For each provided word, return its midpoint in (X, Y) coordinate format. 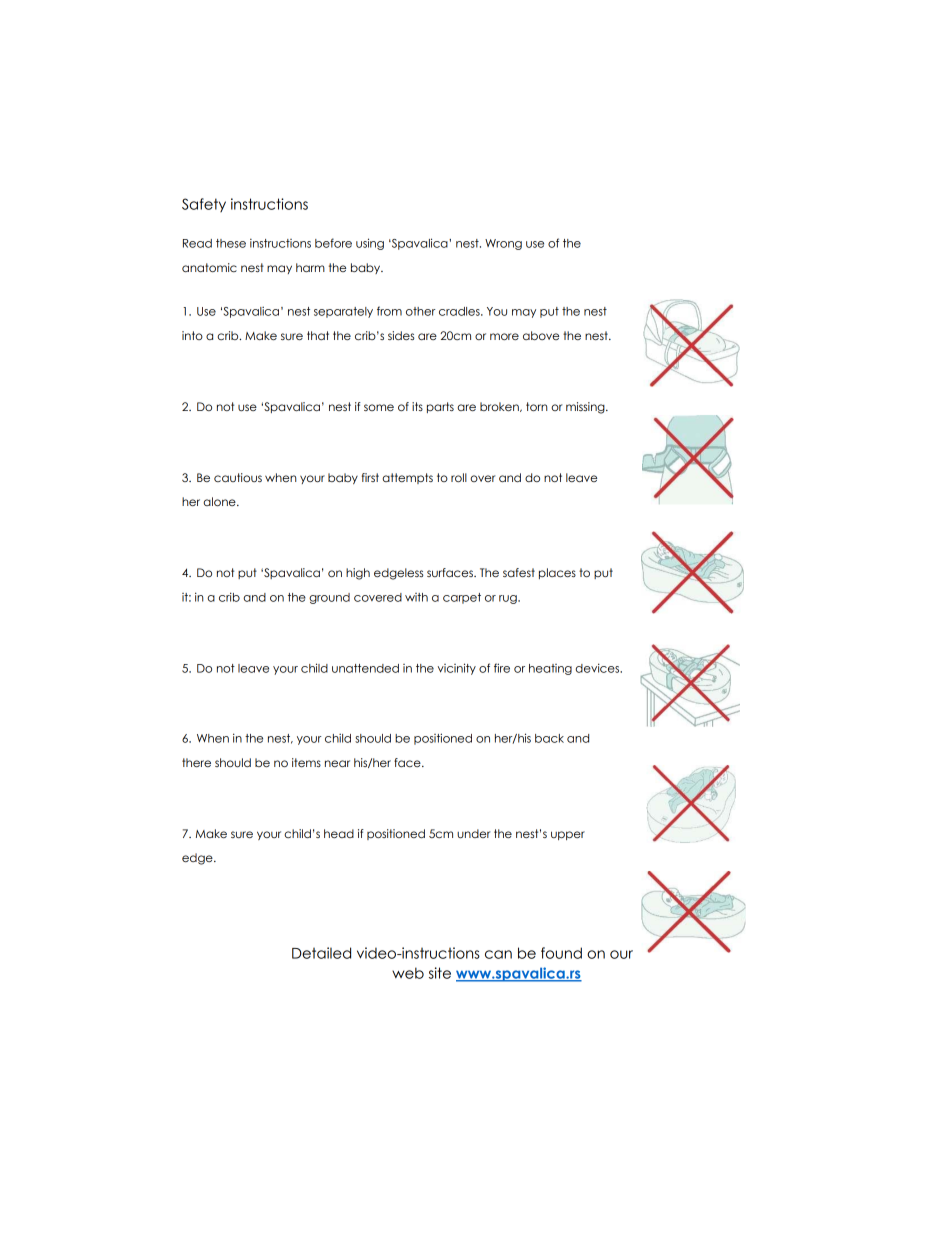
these (231, 243)
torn (537, 406)
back (549, 738)
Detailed (321, 953)
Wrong (503, 244)
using (370, 244)
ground (329, 598)
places (557, 573)
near (337, 763)
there (196, 762)
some (379, 407)
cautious (238, 477)
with (416, 597)
